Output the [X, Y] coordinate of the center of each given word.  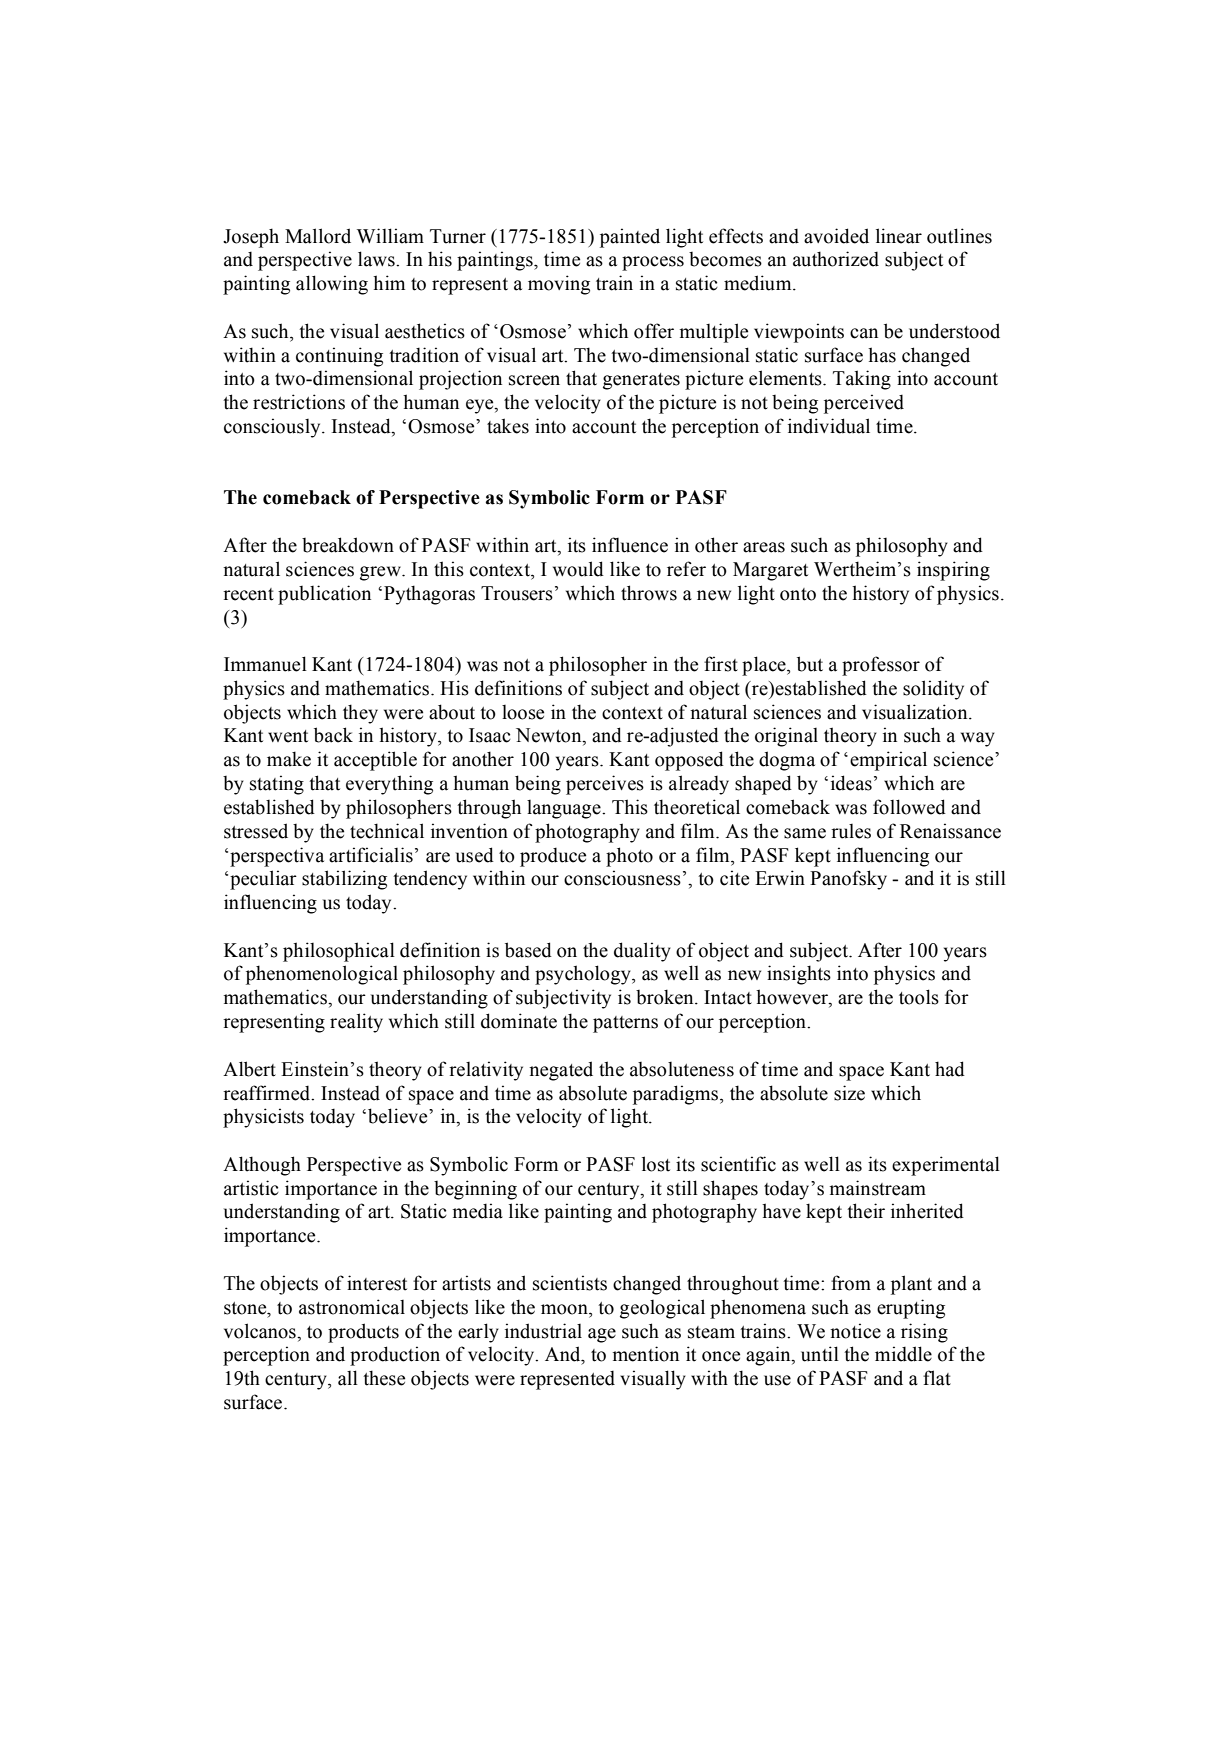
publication [324, 595]
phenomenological [322, 975]
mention [646, 1354]
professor [881, 666]
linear [899, 236]
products [363, 1333]
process [653, 263]
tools [919, 997]
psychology [584, 975]
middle [903, 1354]
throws [649, 593]
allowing [332, 285]
